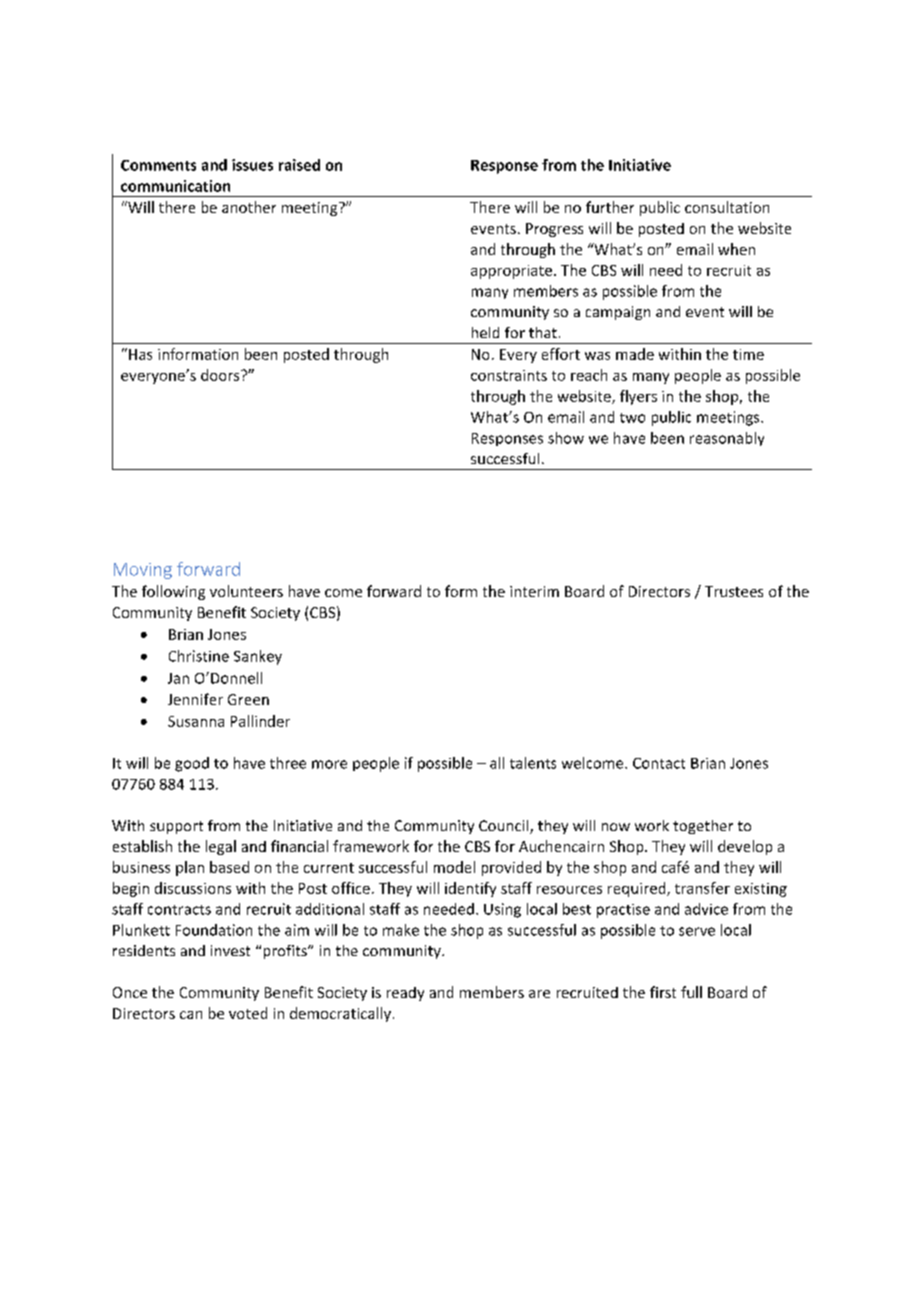 The image size is (924, 1308). I want to click on communication, so click(175, 186).
